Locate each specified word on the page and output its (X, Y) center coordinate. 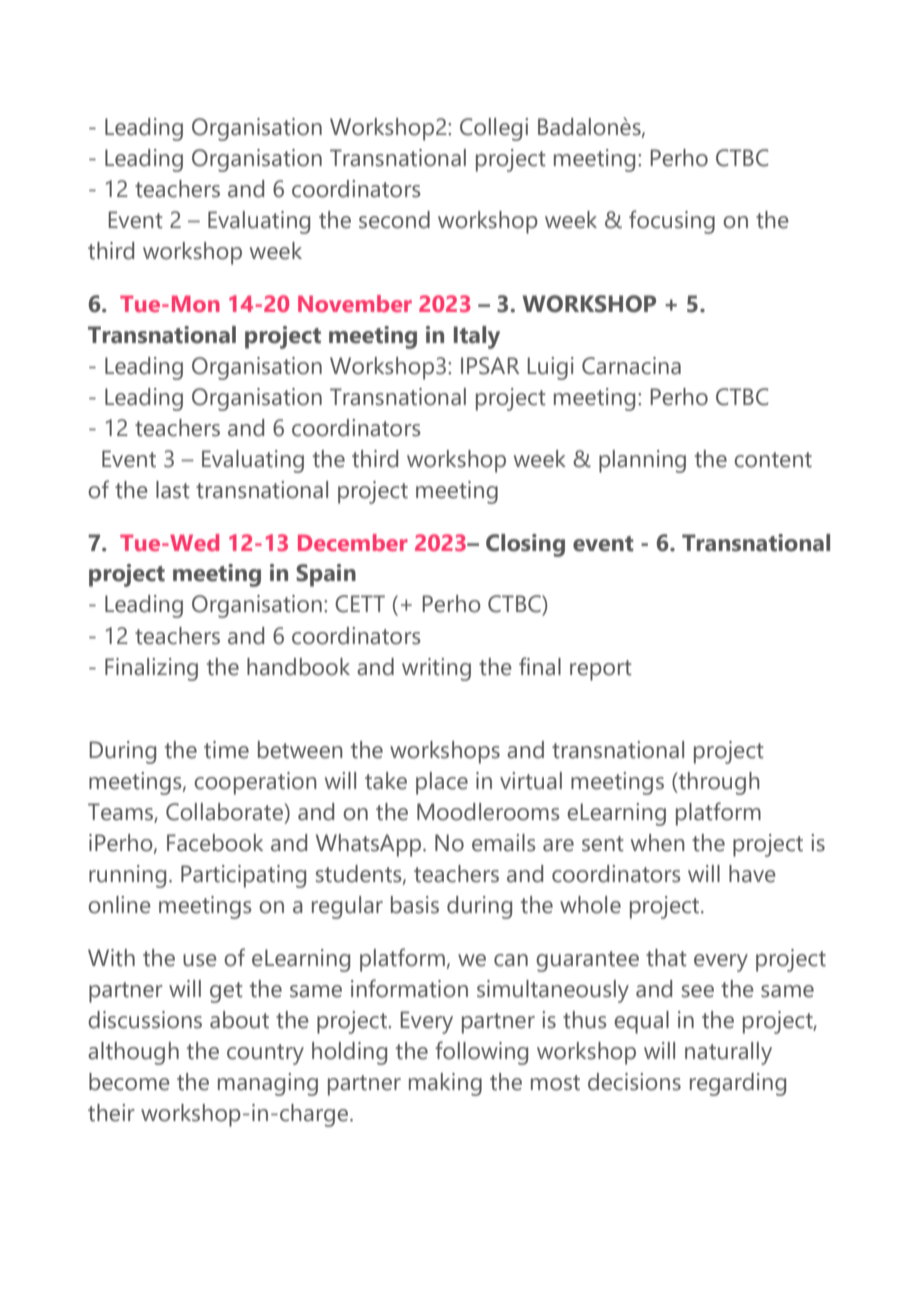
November (355, 303)
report (601, 670)
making (445, 1084)
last (173, 490)
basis (415, 905)
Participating (243, 876)
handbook (298, 667)
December (353, 542)
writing (436, 669)
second (394, 220)
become (129, 1082)
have (752, 874)
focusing (672, 222)
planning (642, 461)
